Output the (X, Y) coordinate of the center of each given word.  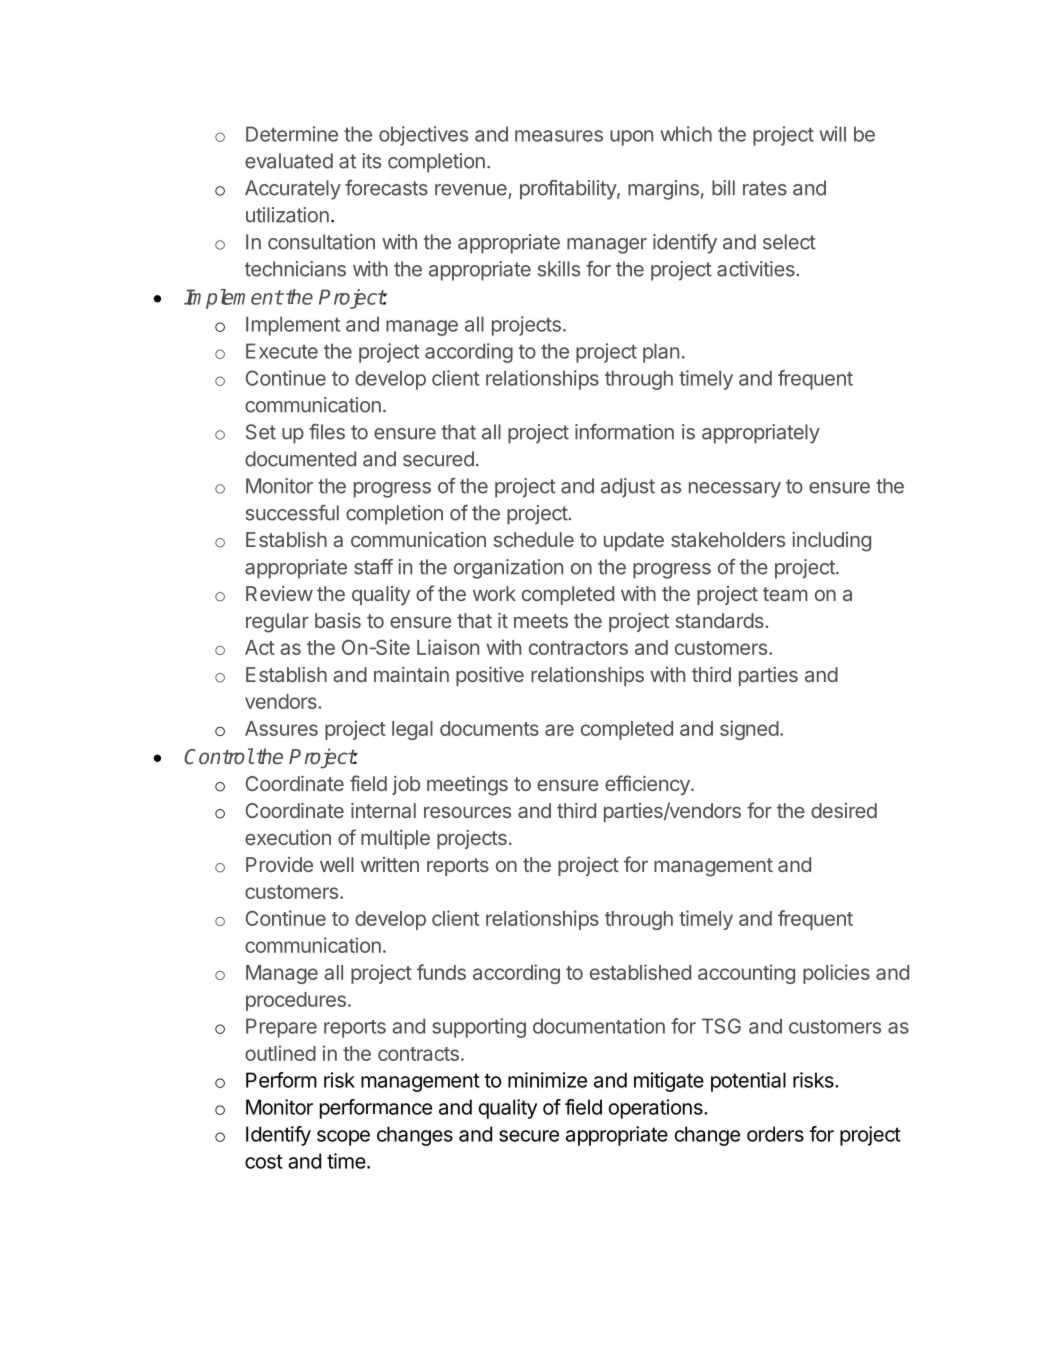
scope (343, 1138)
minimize (547, 1080)
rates (765, 188)
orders (775, 1134)
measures (559, 136)
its (371, 161)
